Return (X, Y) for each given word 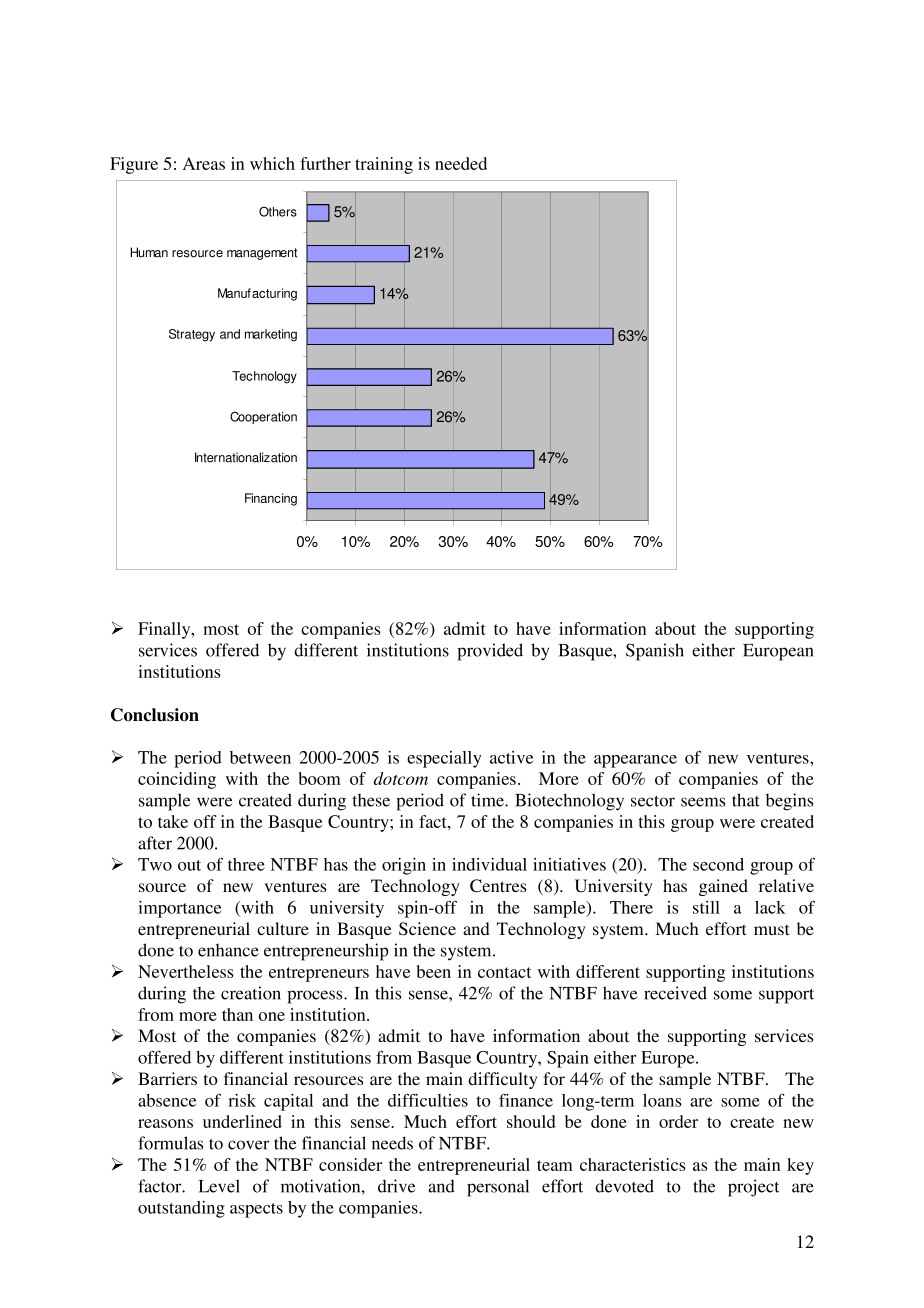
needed (461, 163)
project (753, 1188)
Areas (204, 163)
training (384, 165)
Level (219, 1186)
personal (498, 1188)
